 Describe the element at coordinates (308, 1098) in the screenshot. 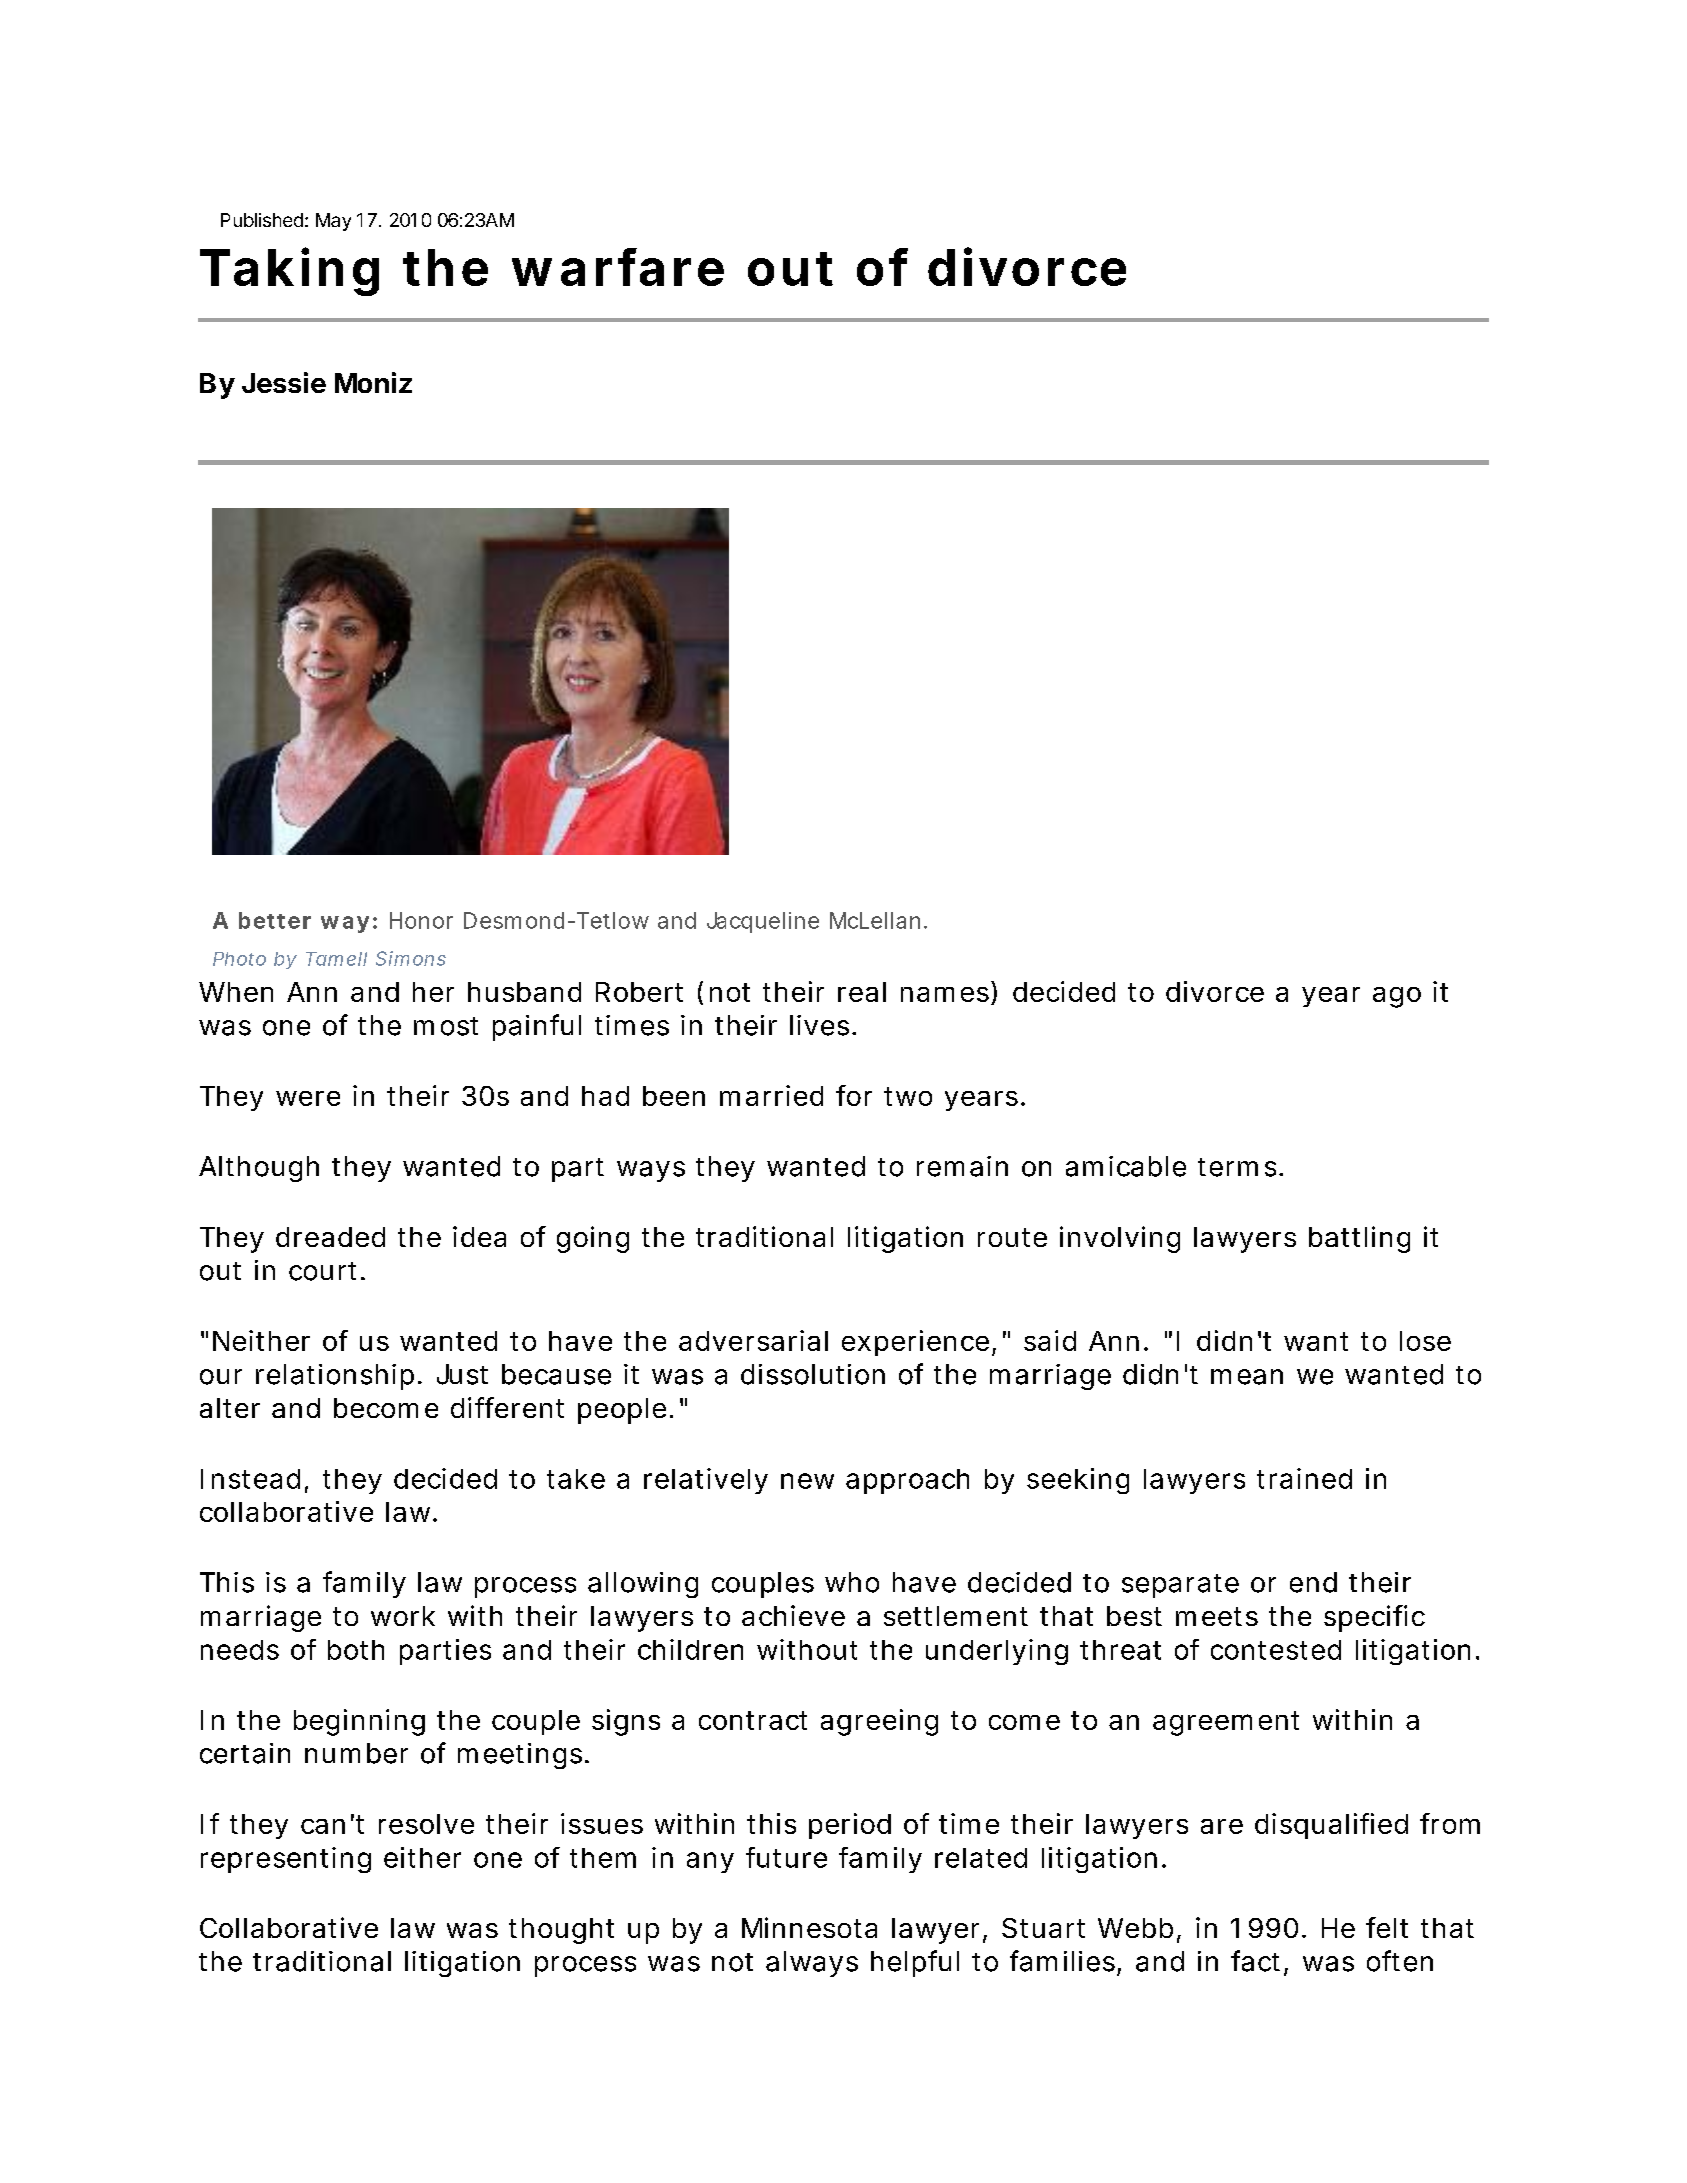

I see `were` at that location.
